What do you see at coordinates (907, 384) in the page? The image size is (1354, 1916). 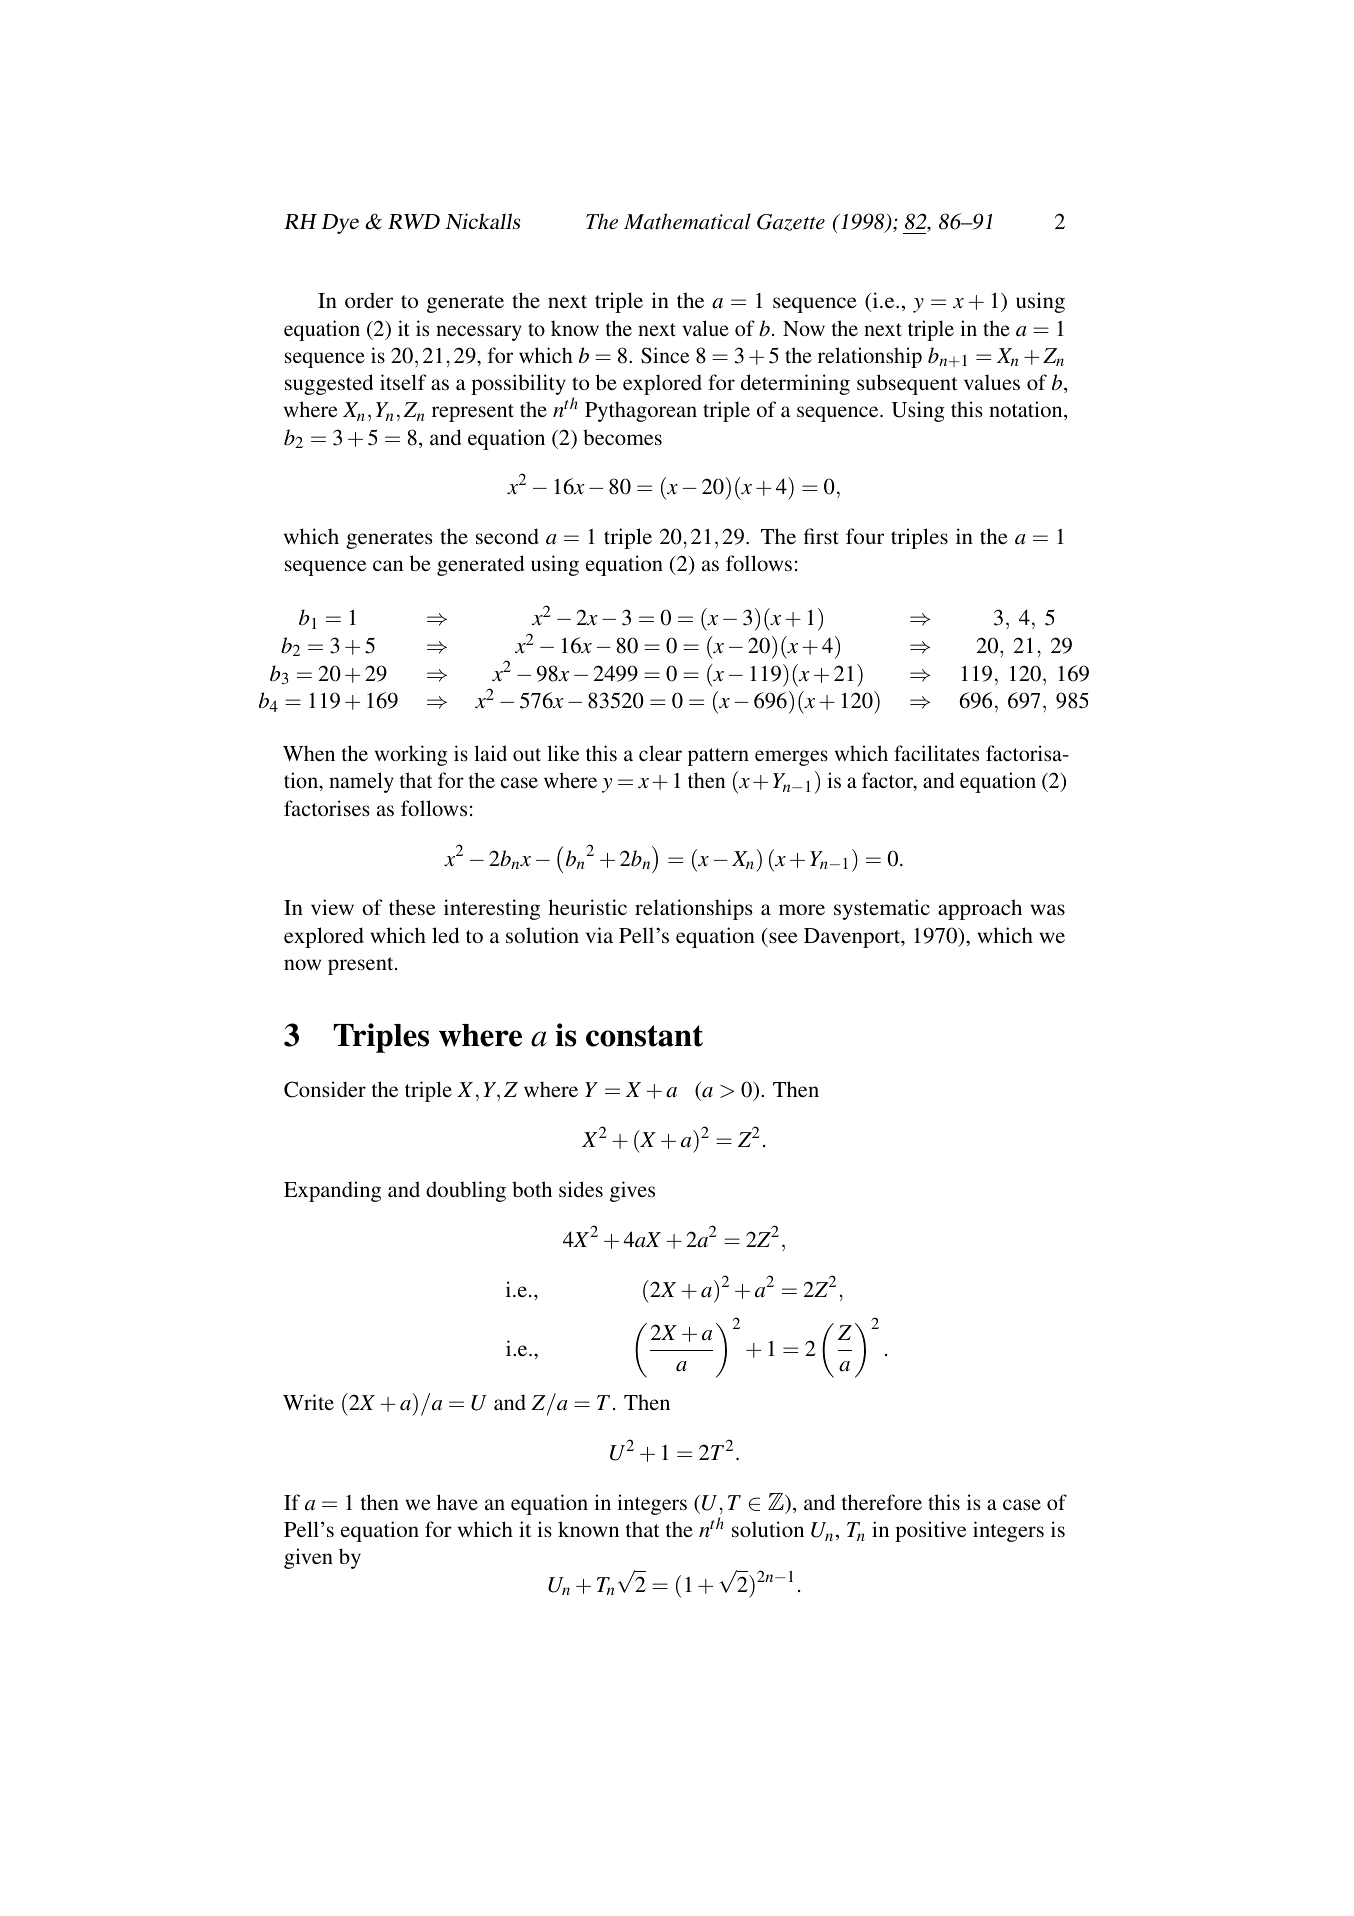 I see `subsequent` at bounding box center [907, 384].
